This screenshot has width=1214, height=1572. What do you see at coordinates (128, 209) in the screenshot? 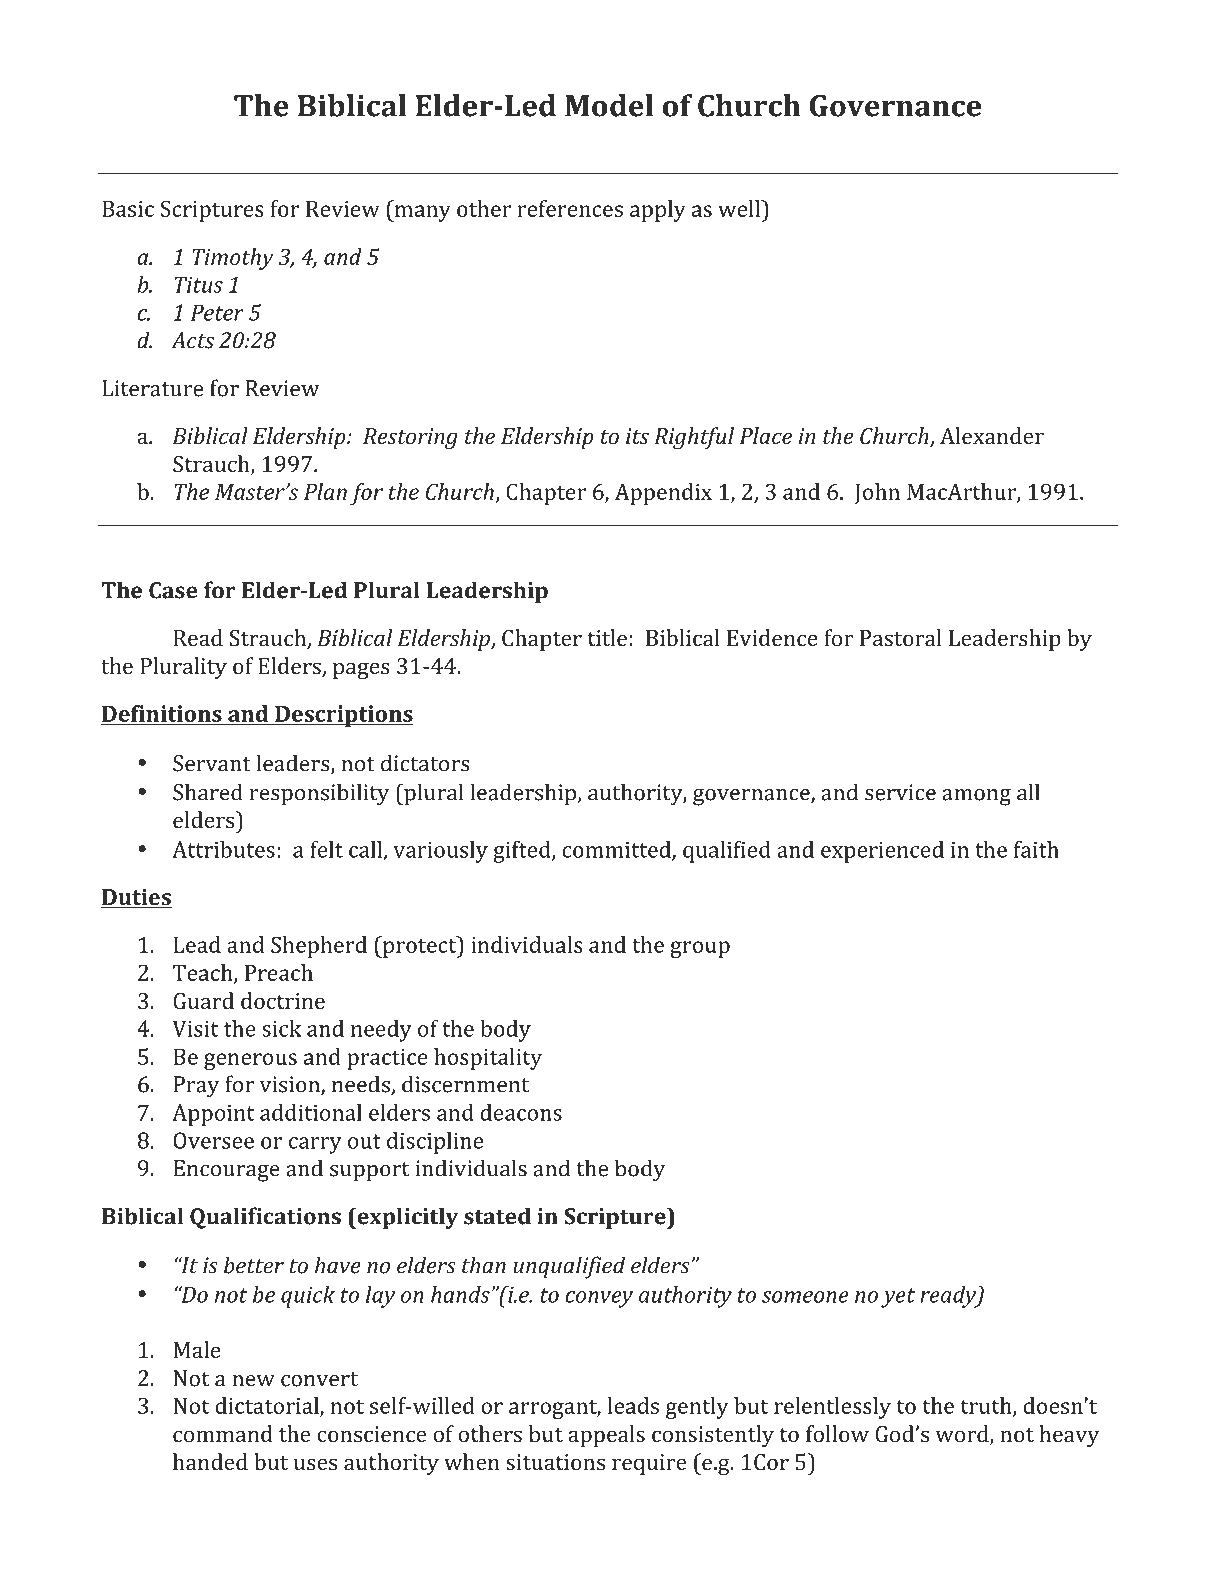
I see `Basic` at bounding box center [128, 209].
